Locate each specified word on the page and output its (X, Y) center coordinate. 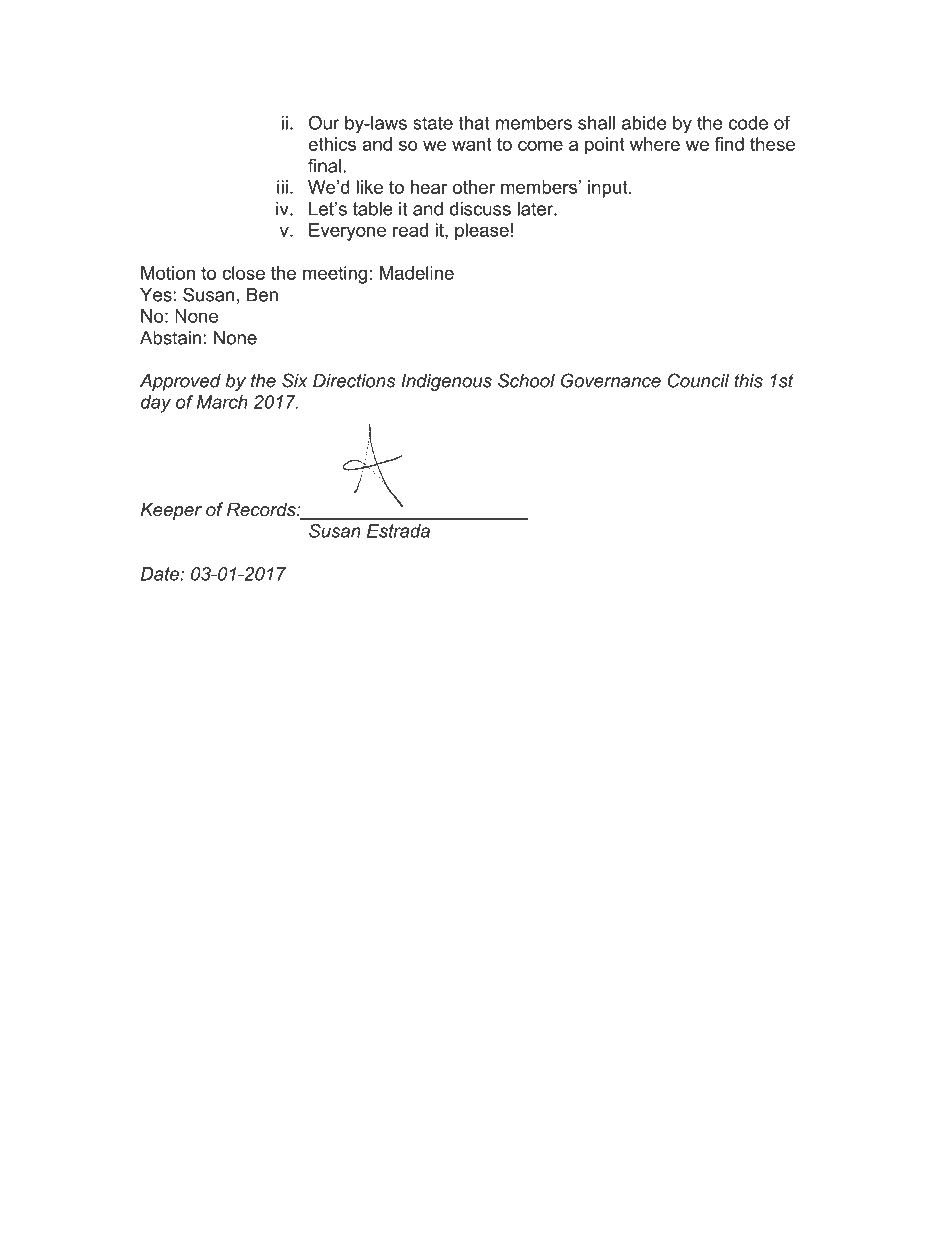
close (243, 273)
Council (698, 380)
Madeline (417, 273)
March (222, 402)
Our (324, 122)
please (482, 232)
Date (161, 574)
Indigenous (446, 382)
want (472, 144)
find (729, 144)
